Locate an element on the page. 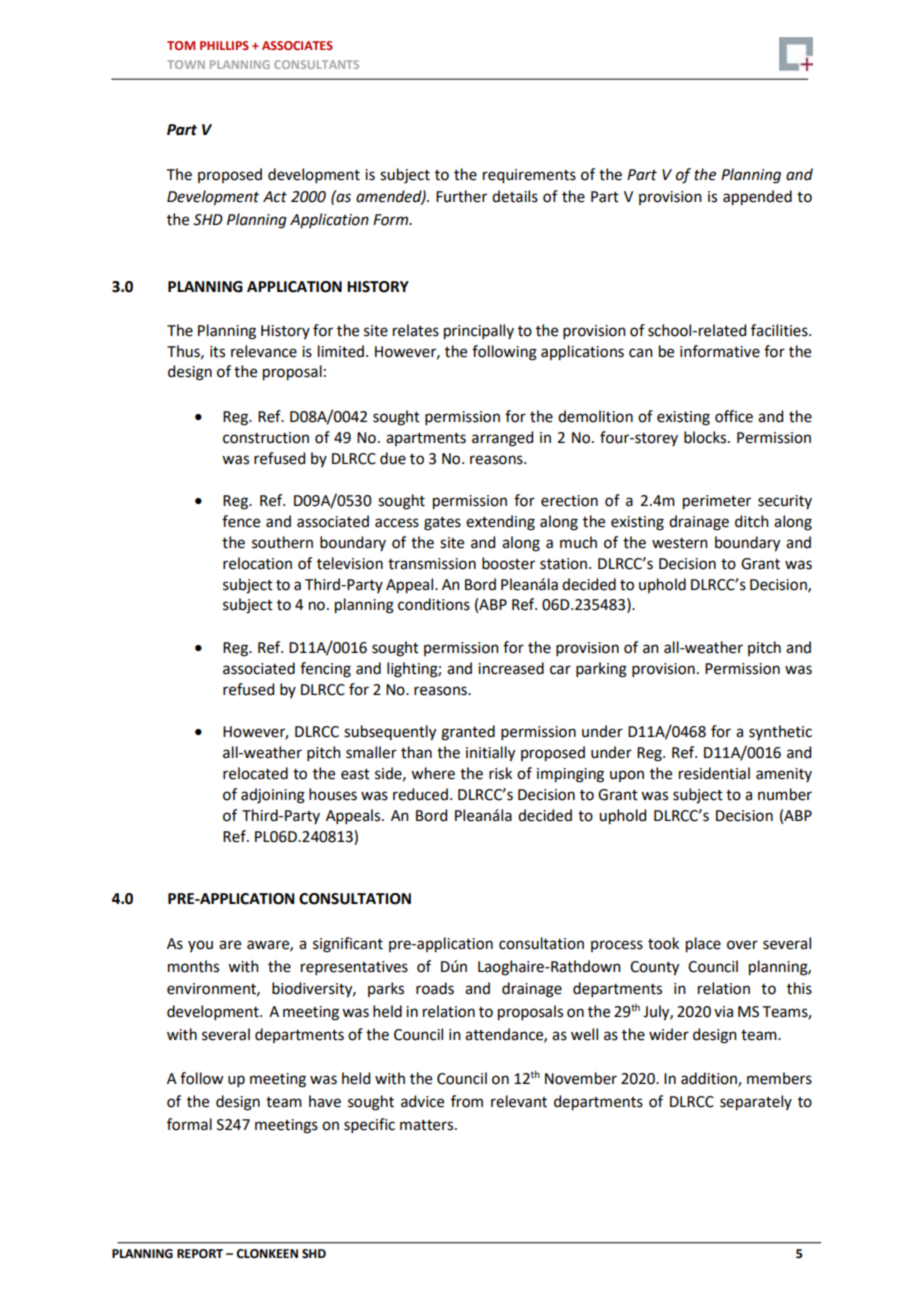  separately is located at coordinates (756, 1103).
